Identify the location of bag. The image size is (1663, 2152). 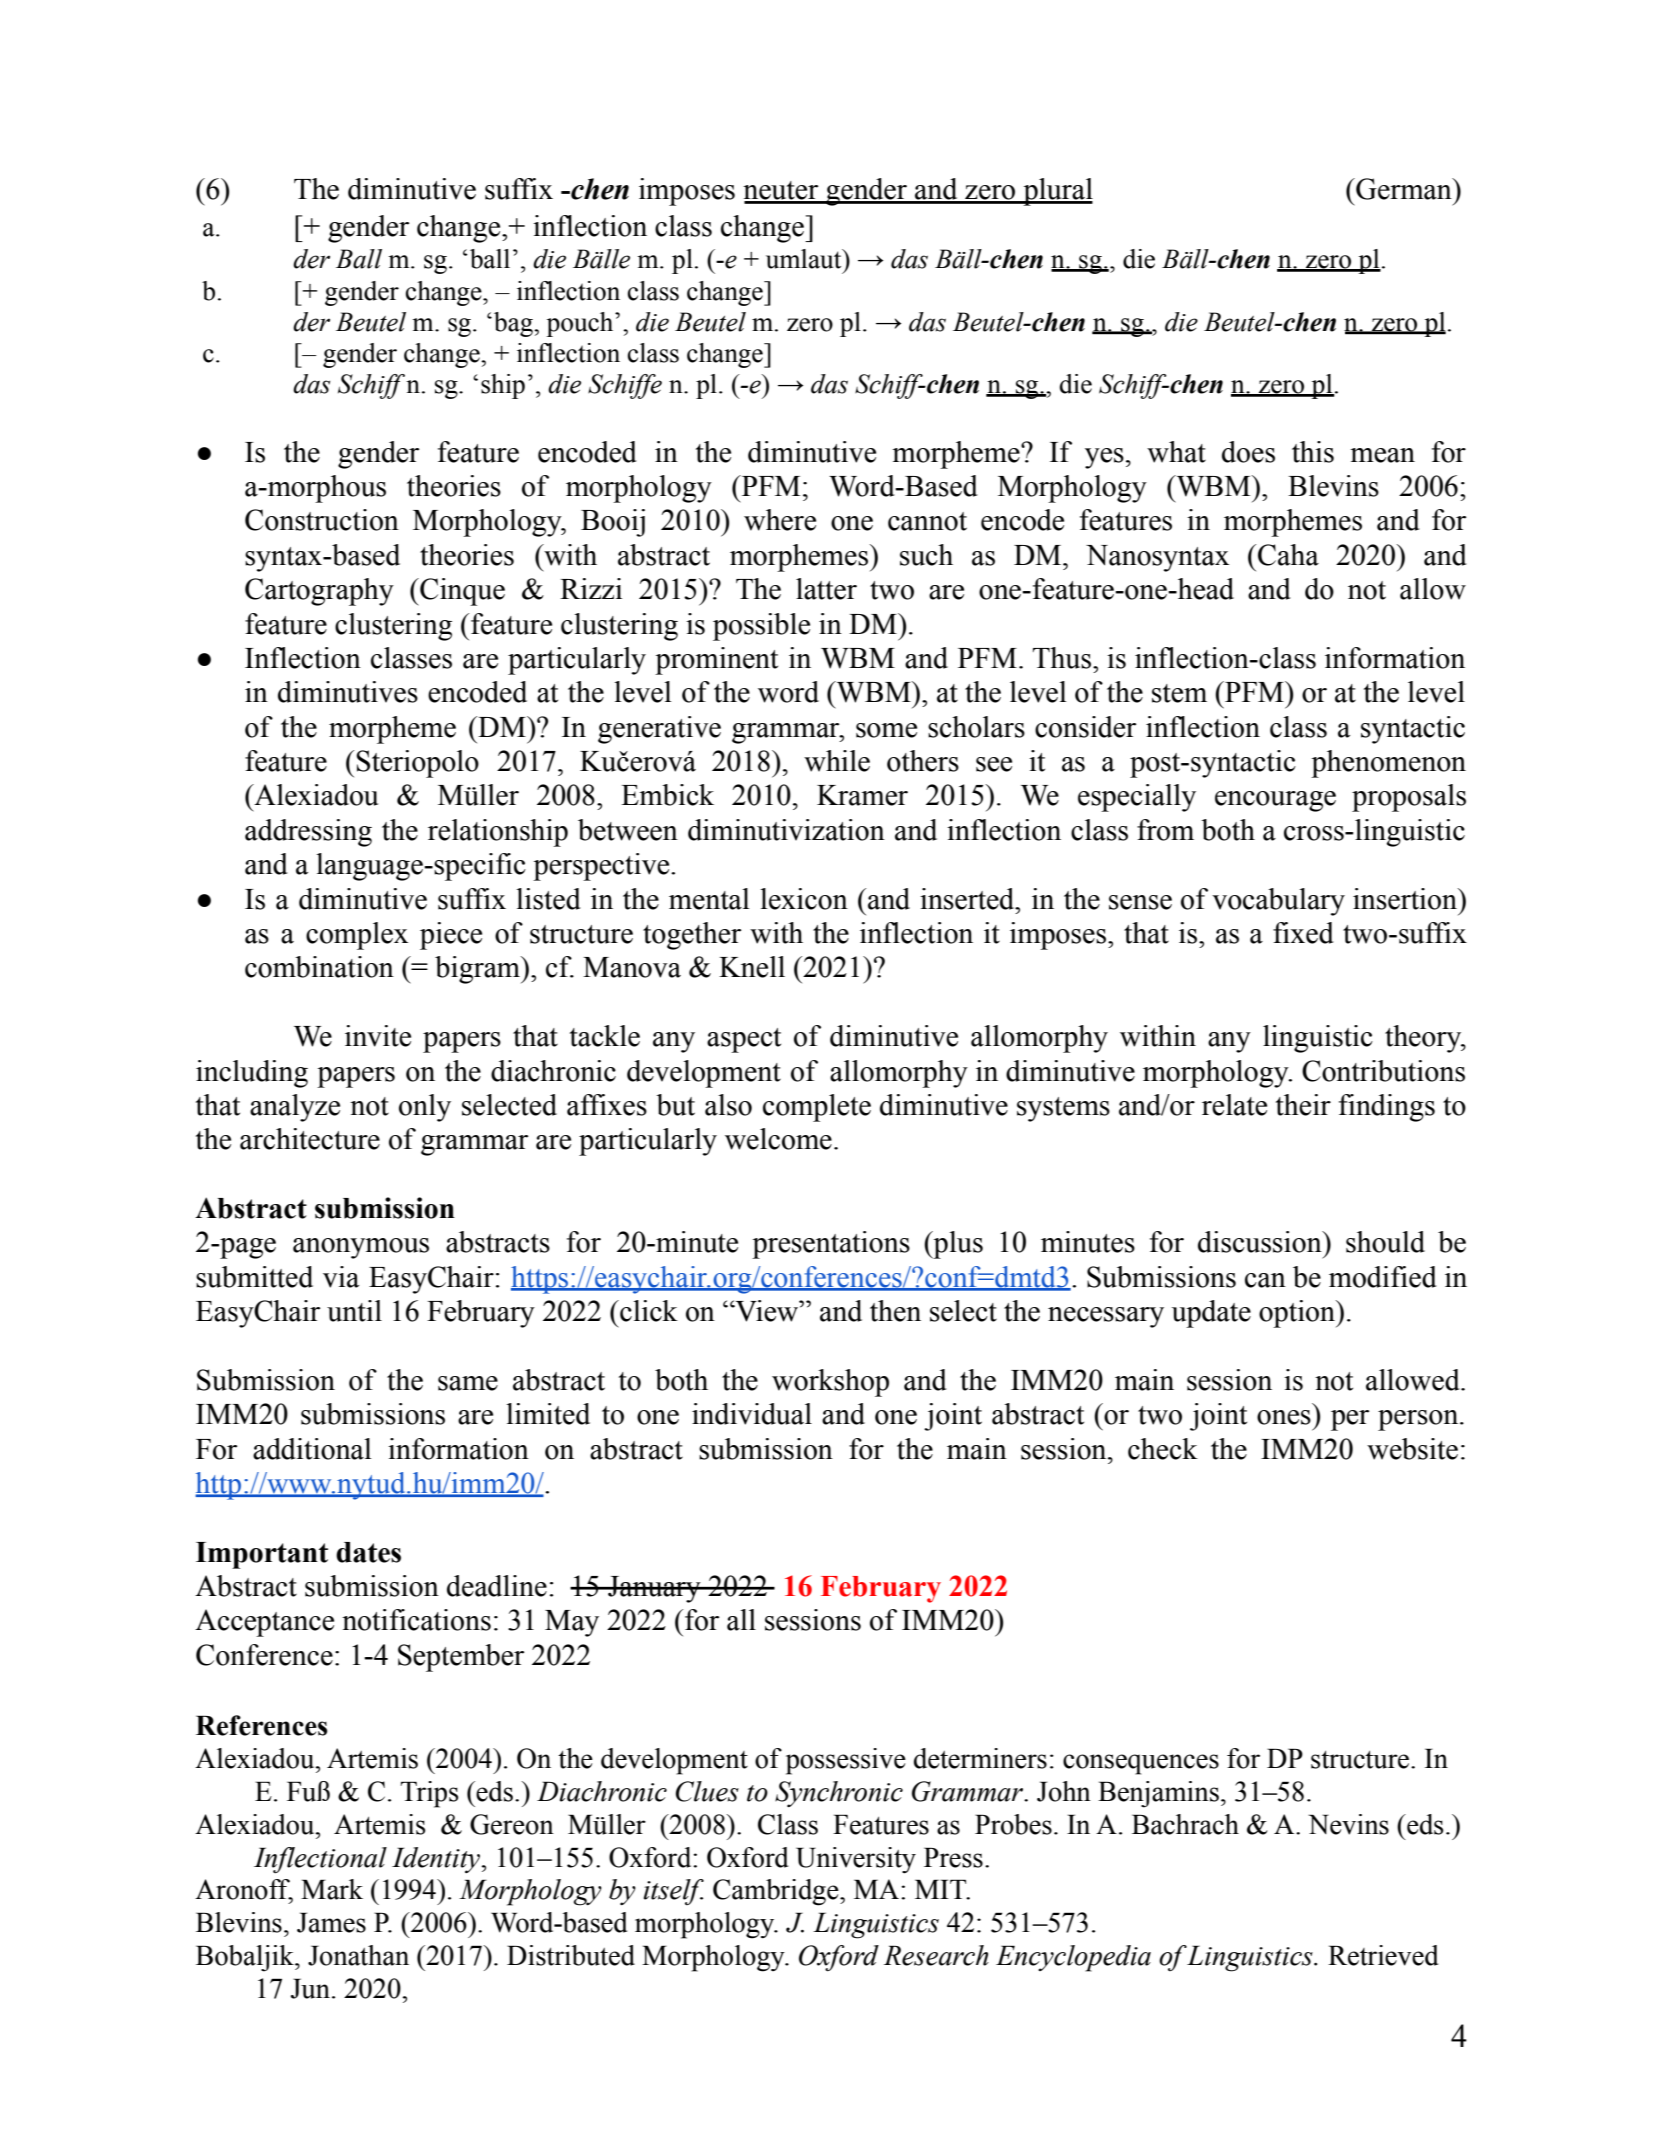
(514, 324).
